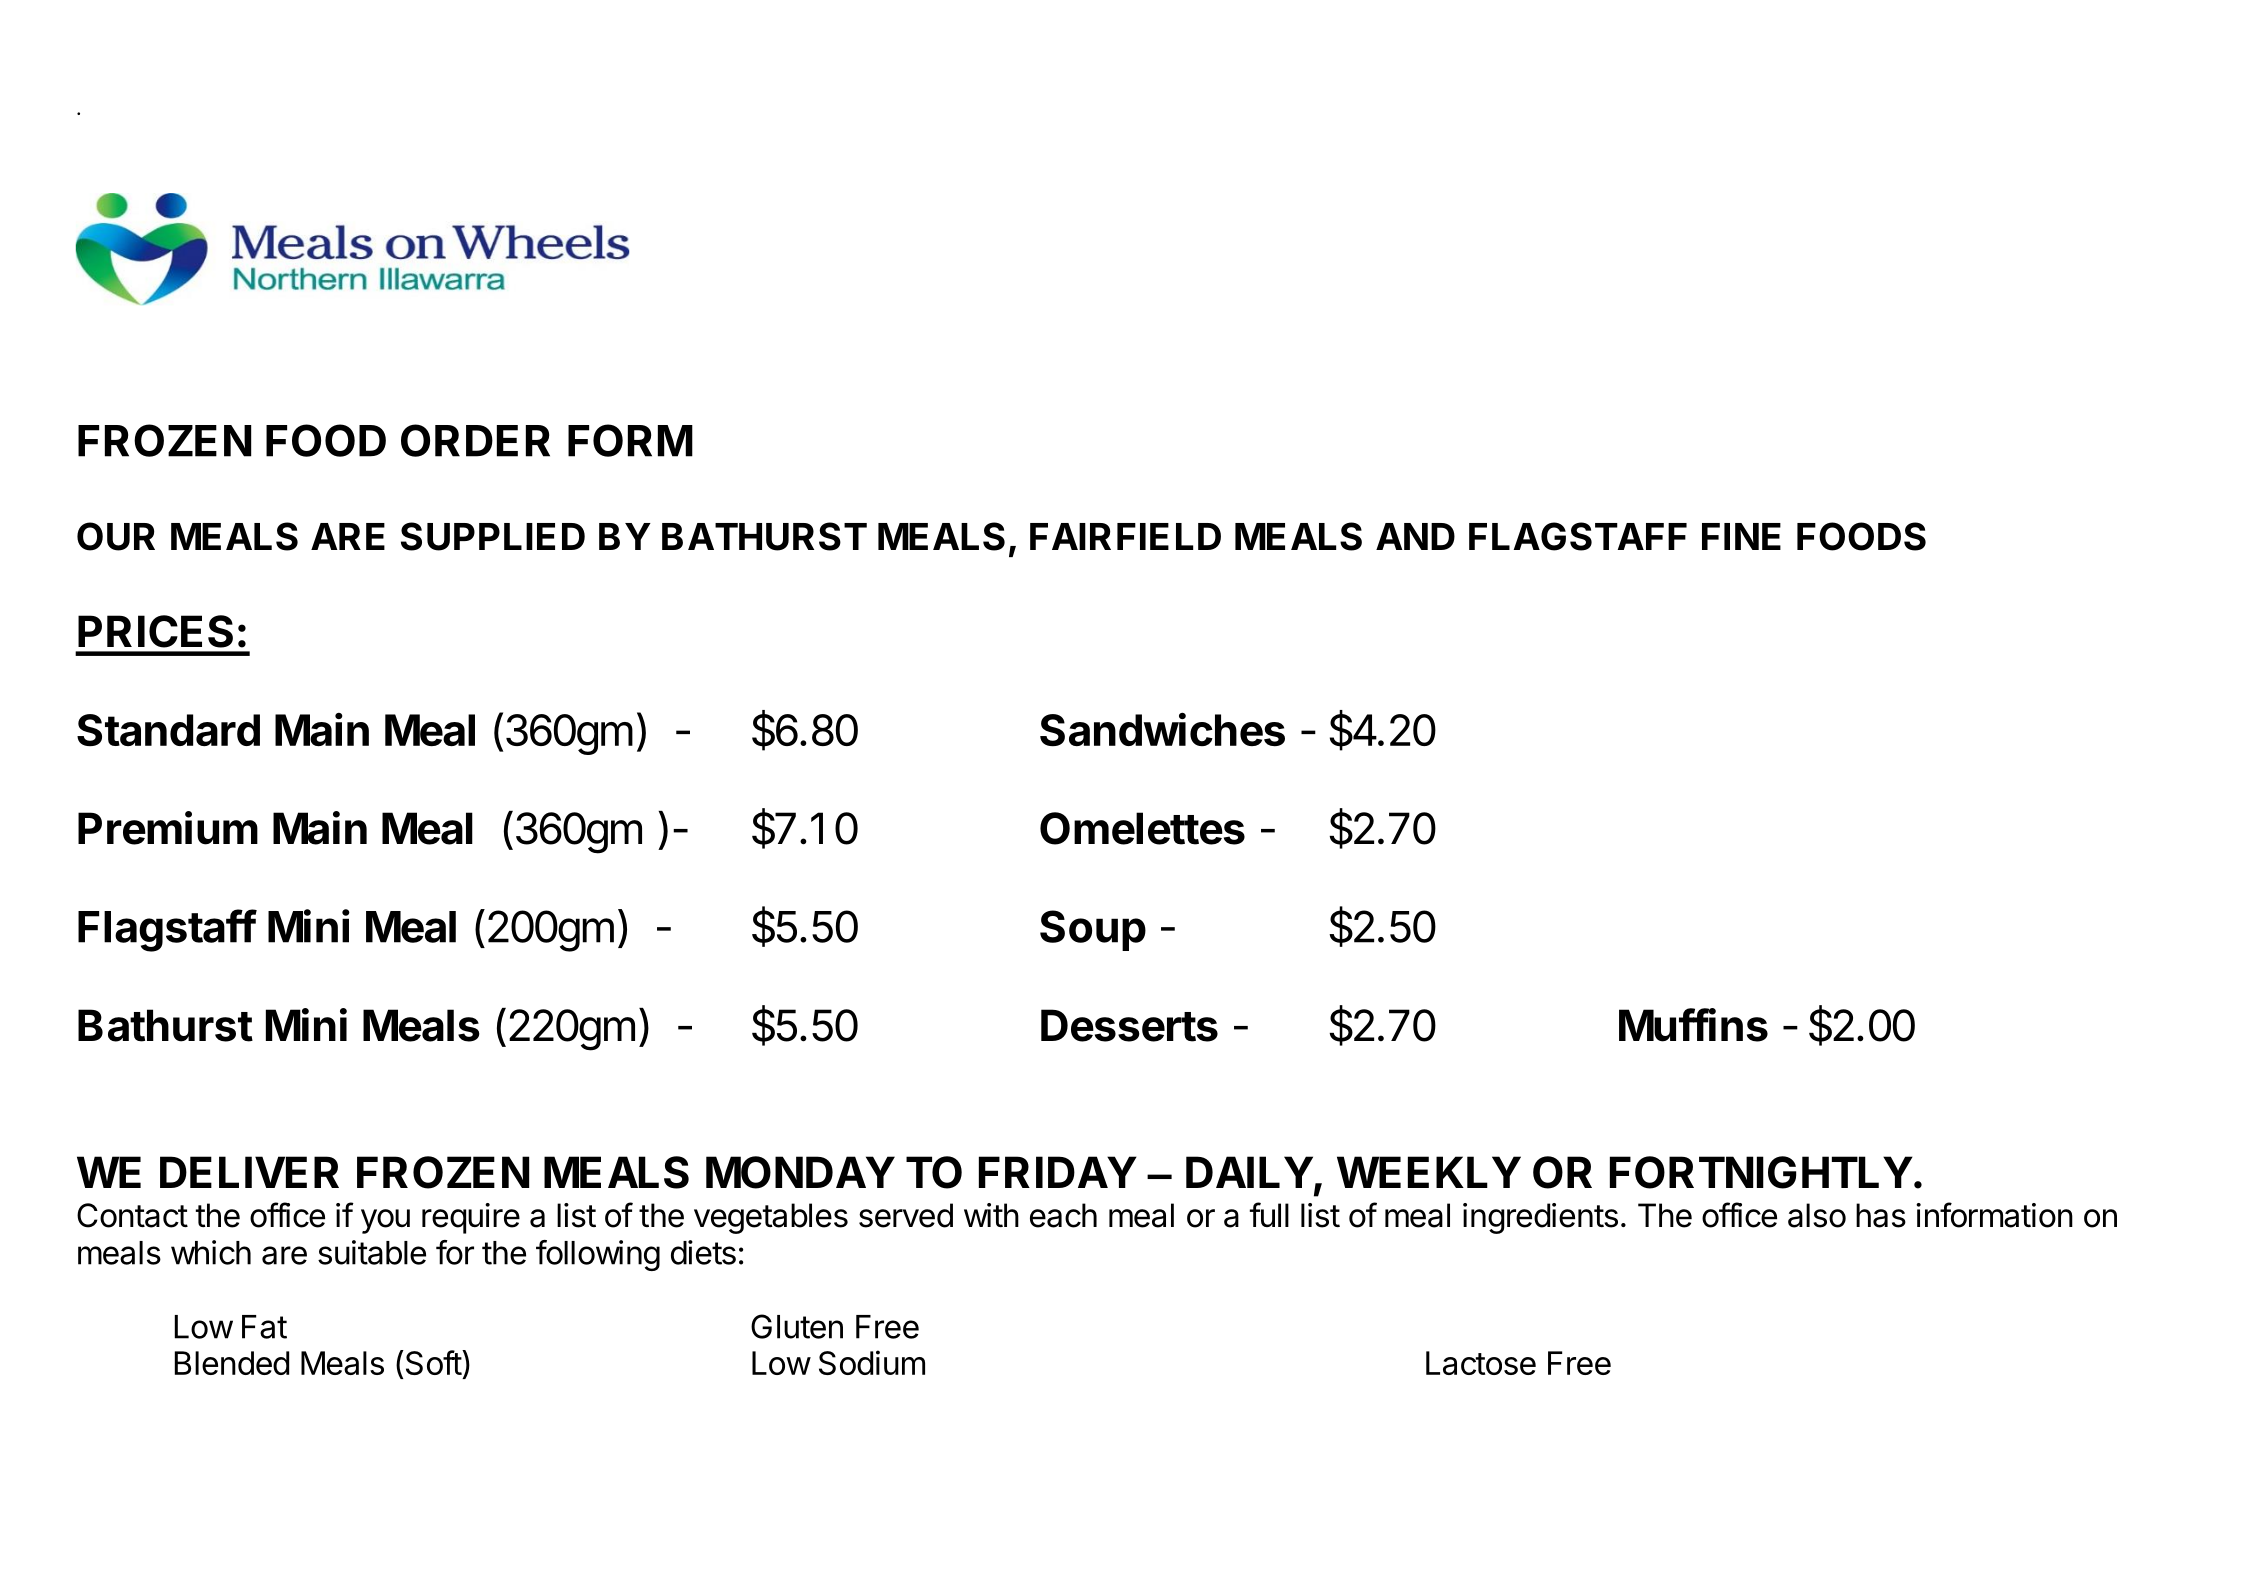 Image resolution: width=2251 pixels, height=1591 pixels. What do you see at coordinates (168, 730) in the screenshot?
I see `Standard` at bounding box center [168, 730].
